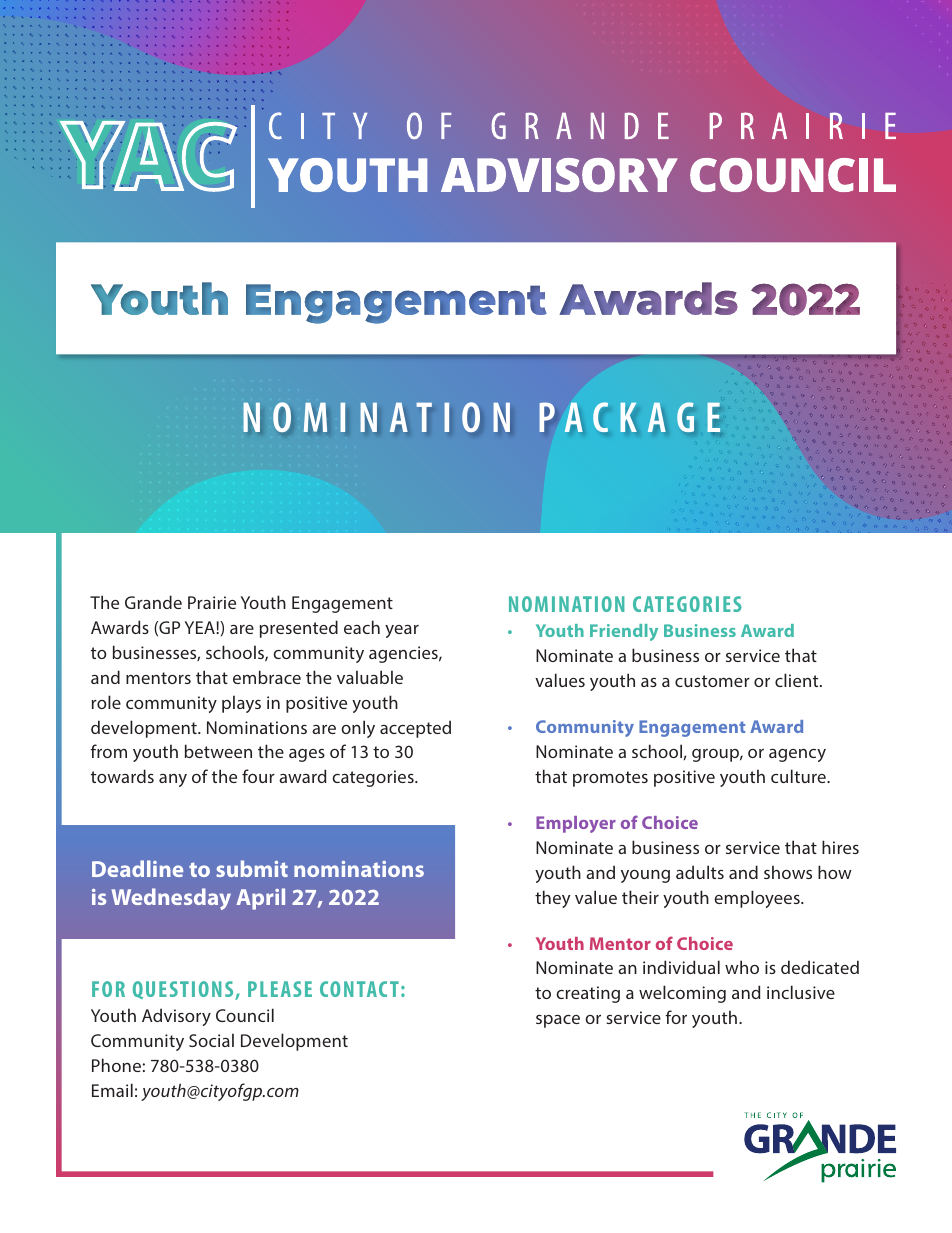  Describe the element at coordinates (742, 967) in the document. I see `who` at that location.
